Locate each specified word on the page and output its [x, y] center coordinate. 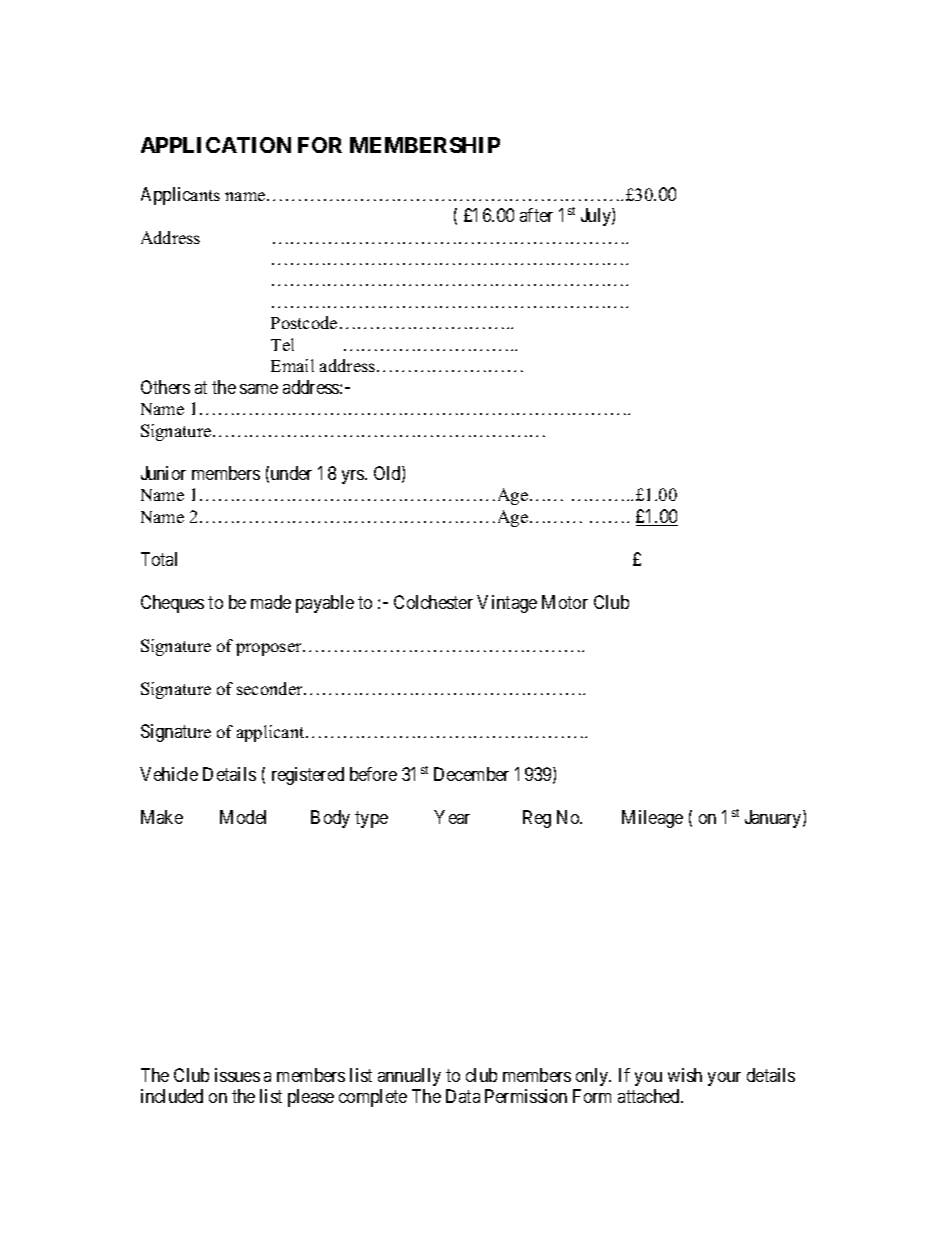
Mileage [652, 819]
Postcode [304, 322]
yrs [354, 477]
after [536, 215]
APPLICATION [216, 145]
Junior [163, 473]
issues [237, 1075]
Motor [565, 602]
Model [243, 817]
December [471, 774]
